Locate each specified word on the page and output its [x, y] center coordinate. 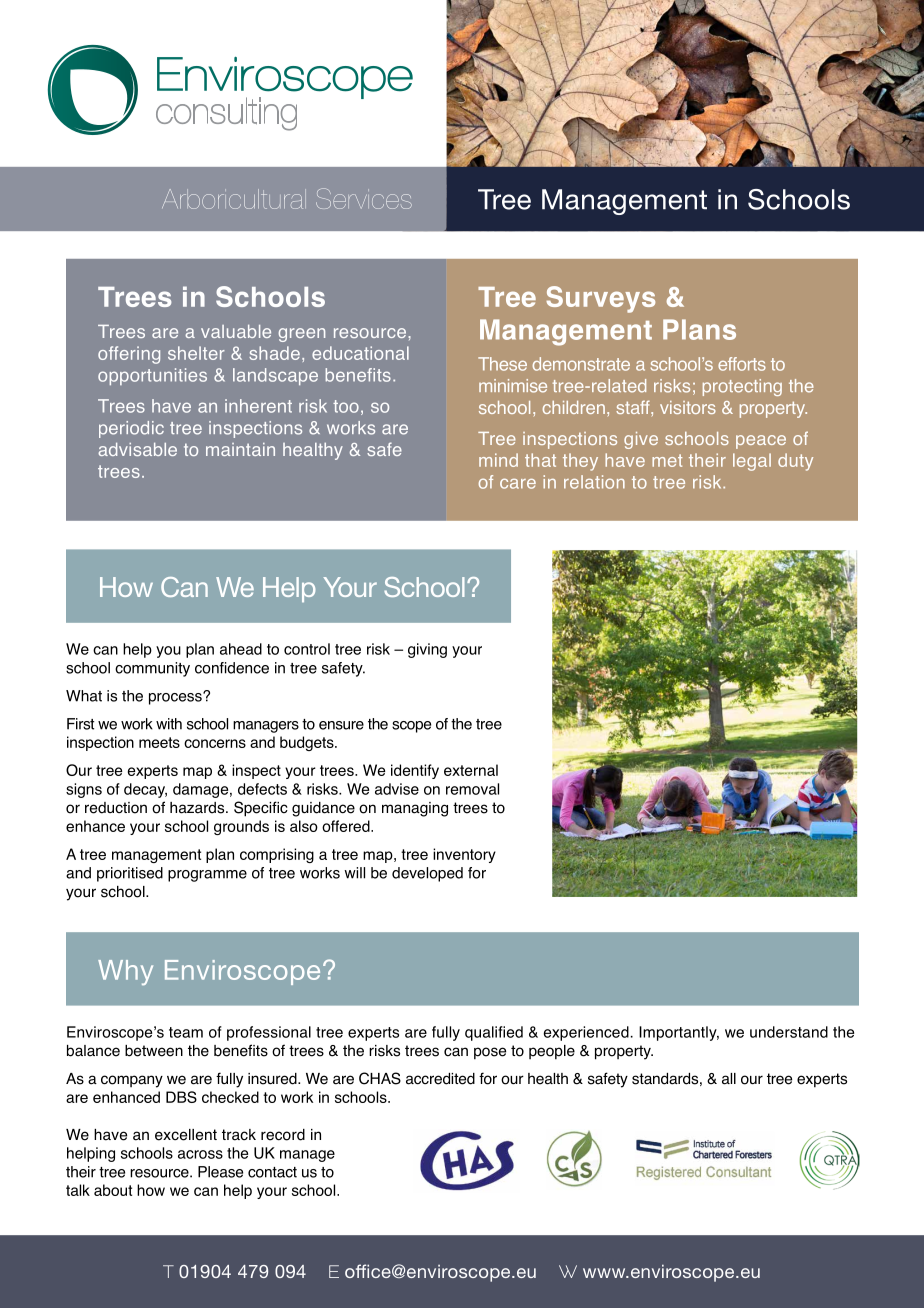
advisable [137, 449]
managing [415, 809]
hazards [198, 808]
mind [498, 460]
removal [472, 789]
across [200, 1154]
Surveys [600, 299]
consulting [226, 114]
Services [364, 198]
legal [752, 462]
